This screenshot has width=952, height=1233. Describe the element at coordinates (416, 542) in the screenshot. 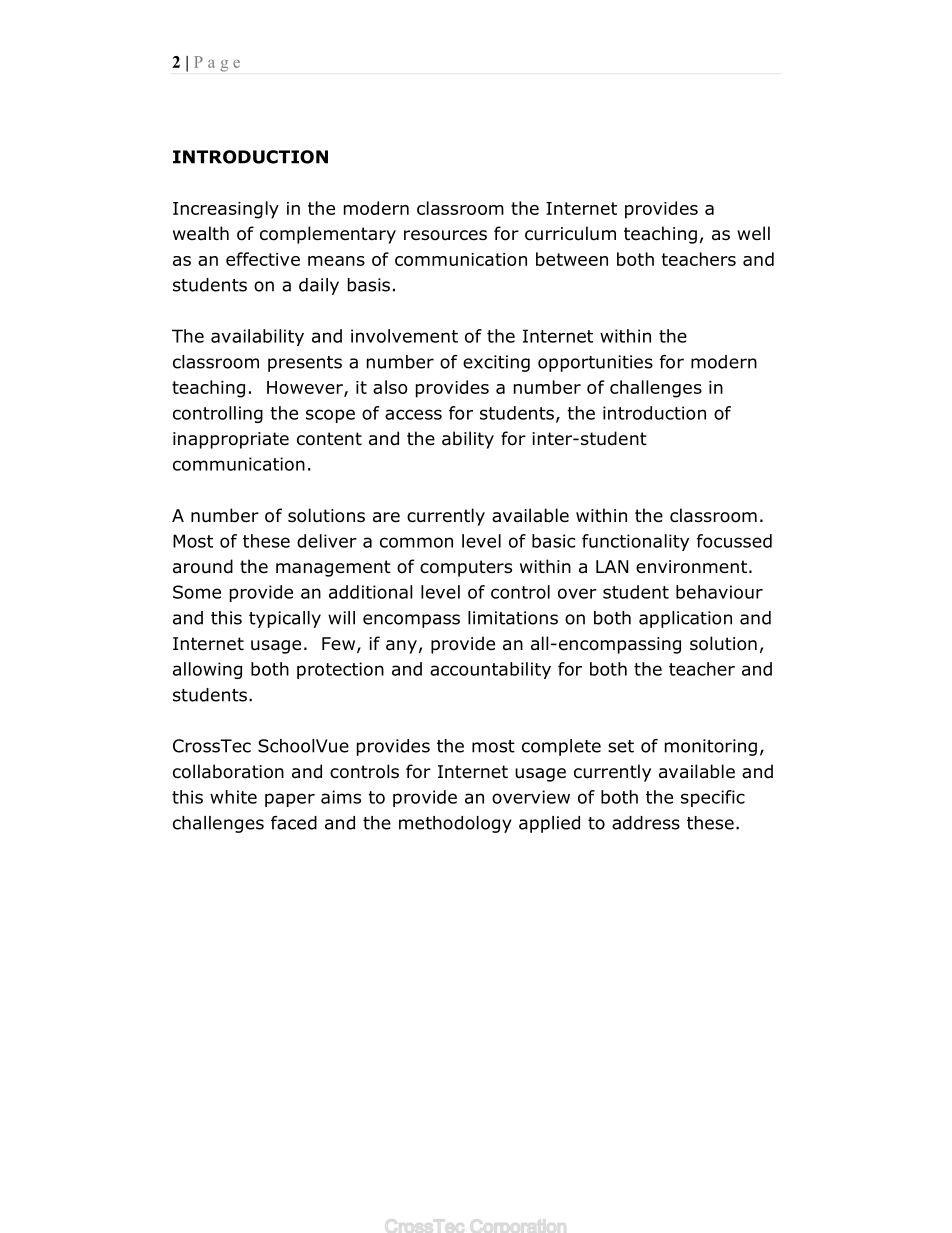

I see `common` at that location.
